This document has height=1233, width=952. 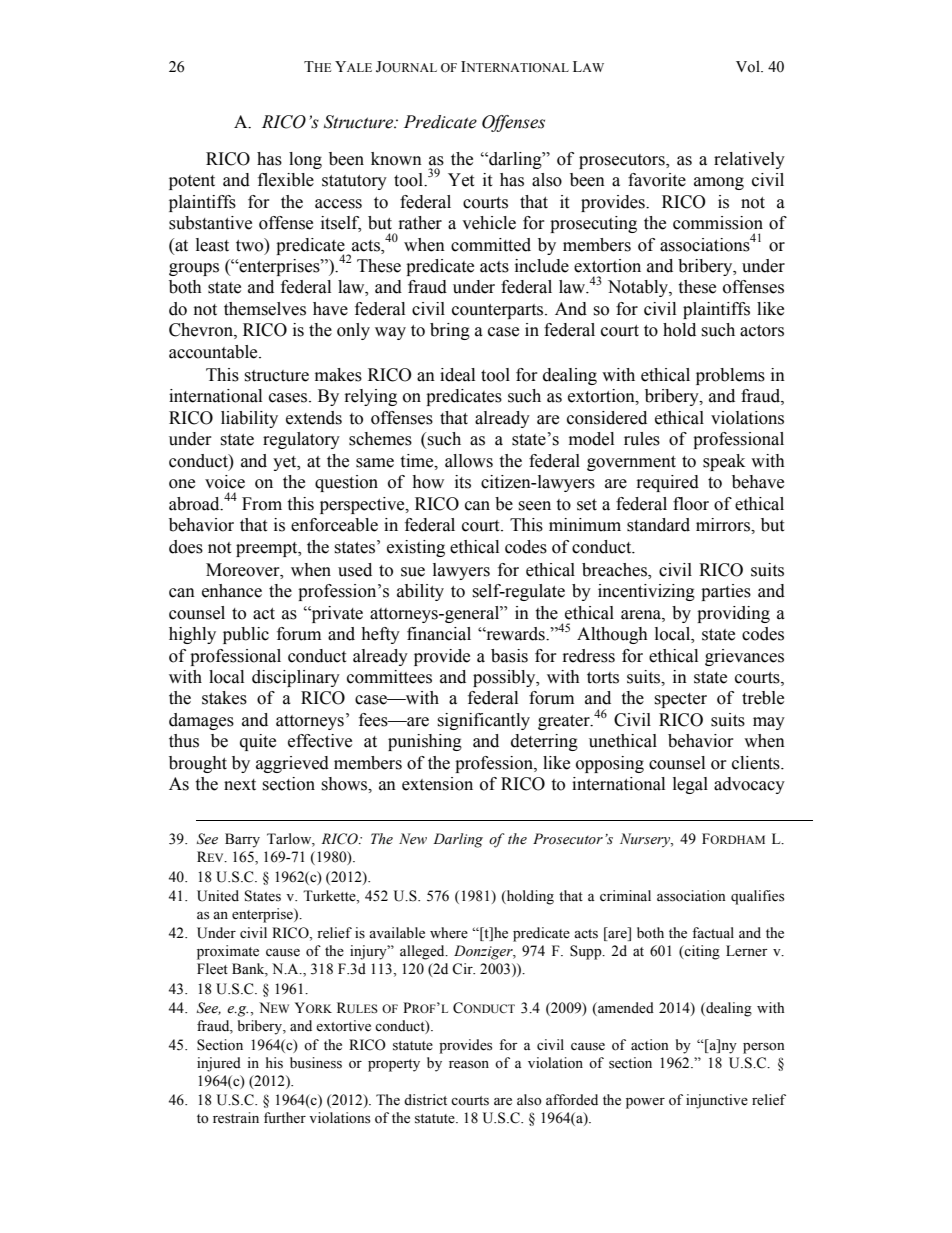 I want to click on Barry, so click(x=242, y=840).
